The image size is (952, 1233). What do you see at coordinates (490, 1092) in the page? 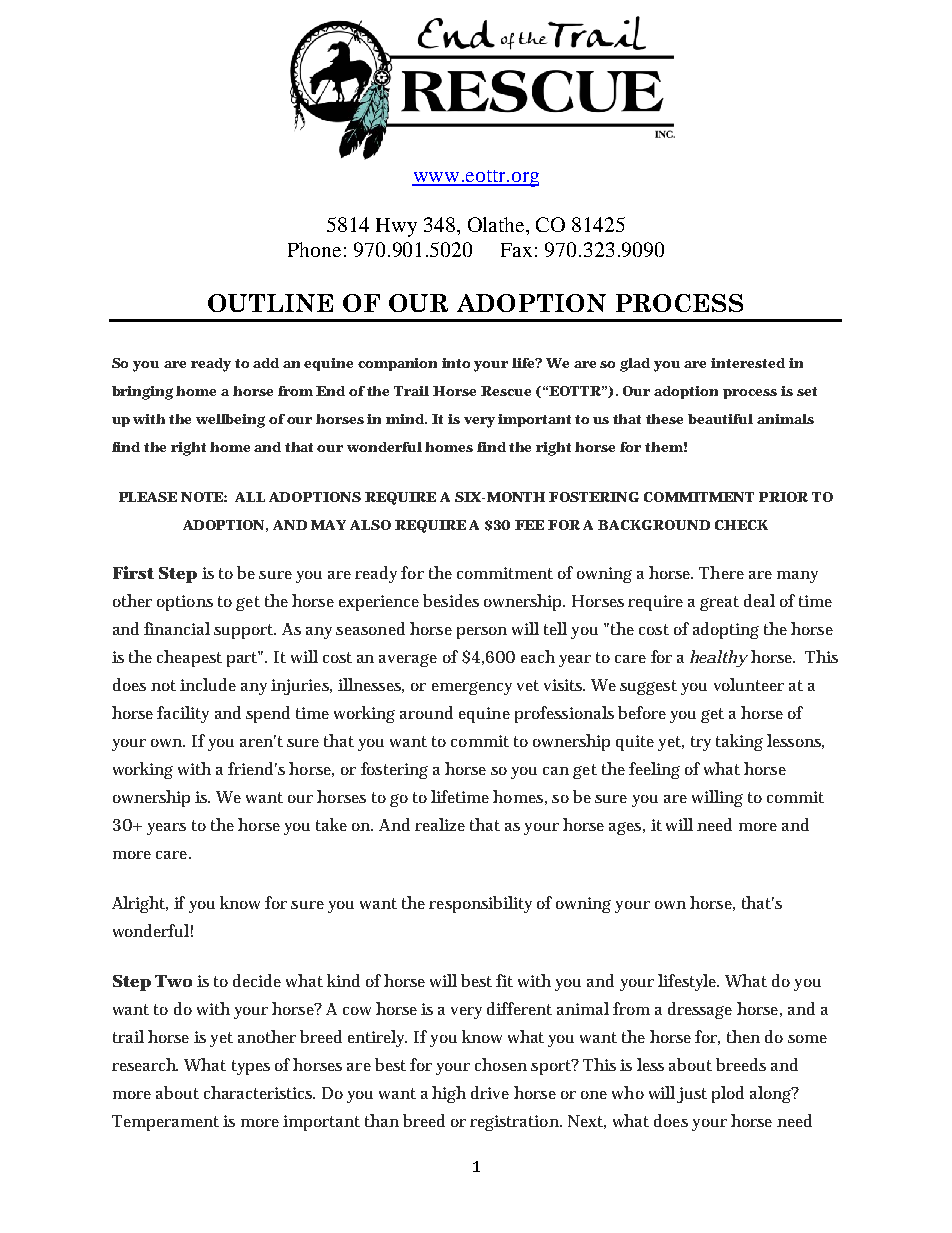
I see `drive` at bounding box center [490, 1092].
